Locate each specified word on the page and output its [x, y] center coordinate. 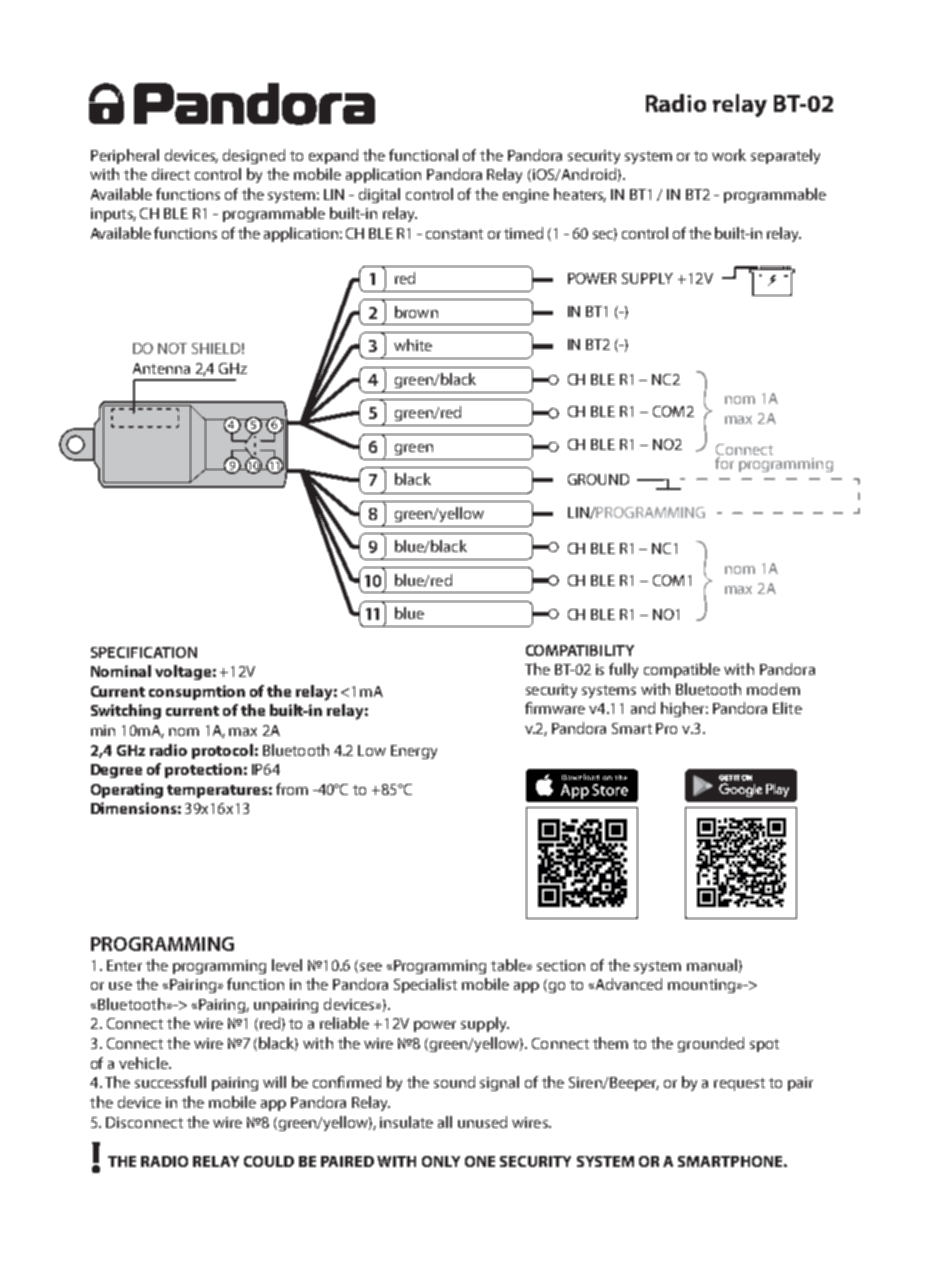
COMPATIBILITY [580, 650]
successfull [170, 1082]
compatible [682, 670]
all [445, 1122]
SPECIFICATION [144, 652]
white [413, 345]
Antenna [161, 368]
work [729, 155]
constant [454, 234]
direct [171, 174]
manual [712, 965]
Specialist [425, 985]
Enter [124, 965]
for [726, 461]
